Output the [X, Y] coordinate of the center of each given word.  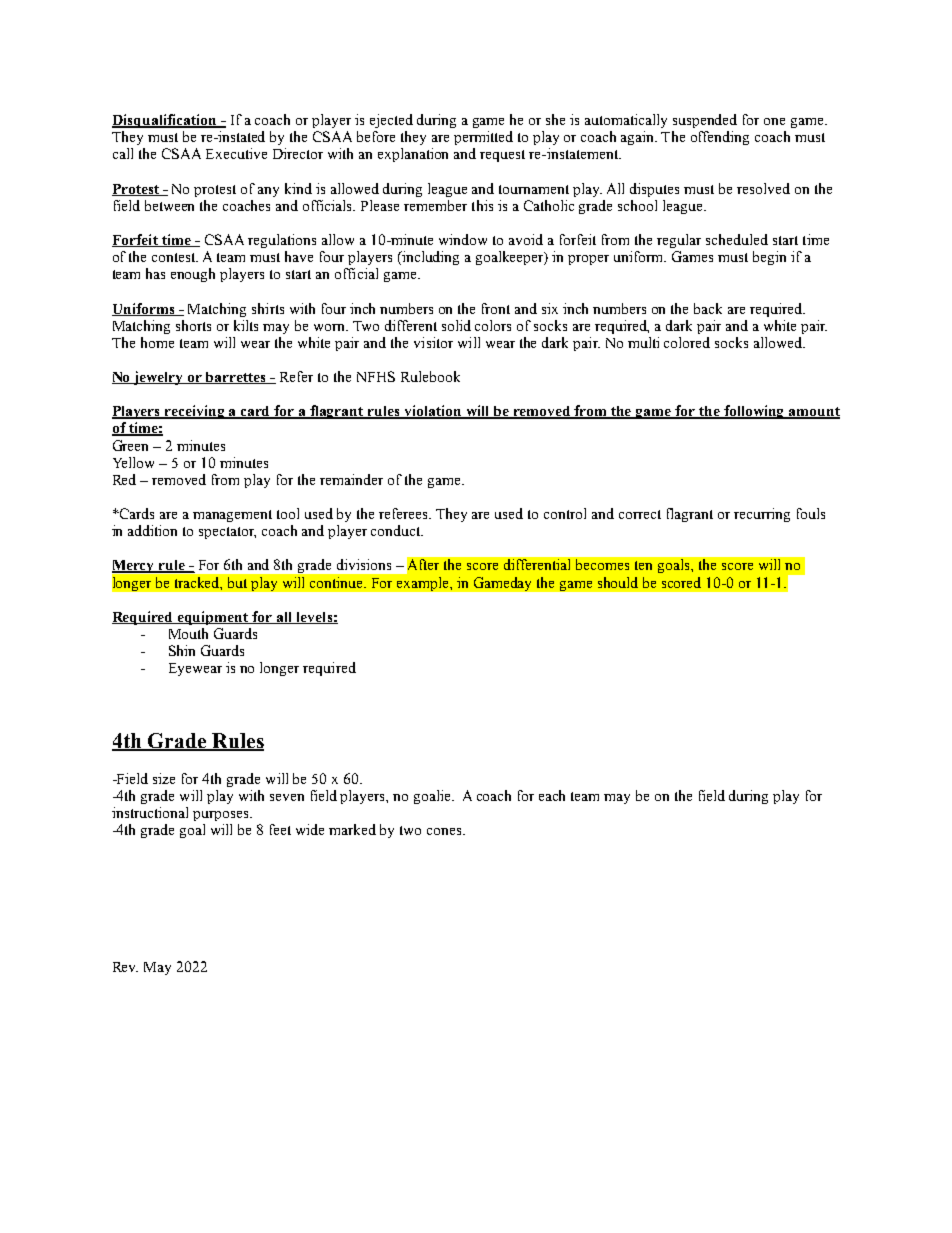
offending [720, 138]
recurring [762, 515]
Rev [125, 967]
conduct [397, 530]
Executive [236, 153]
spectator [227, 533]
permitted [483, 138]
